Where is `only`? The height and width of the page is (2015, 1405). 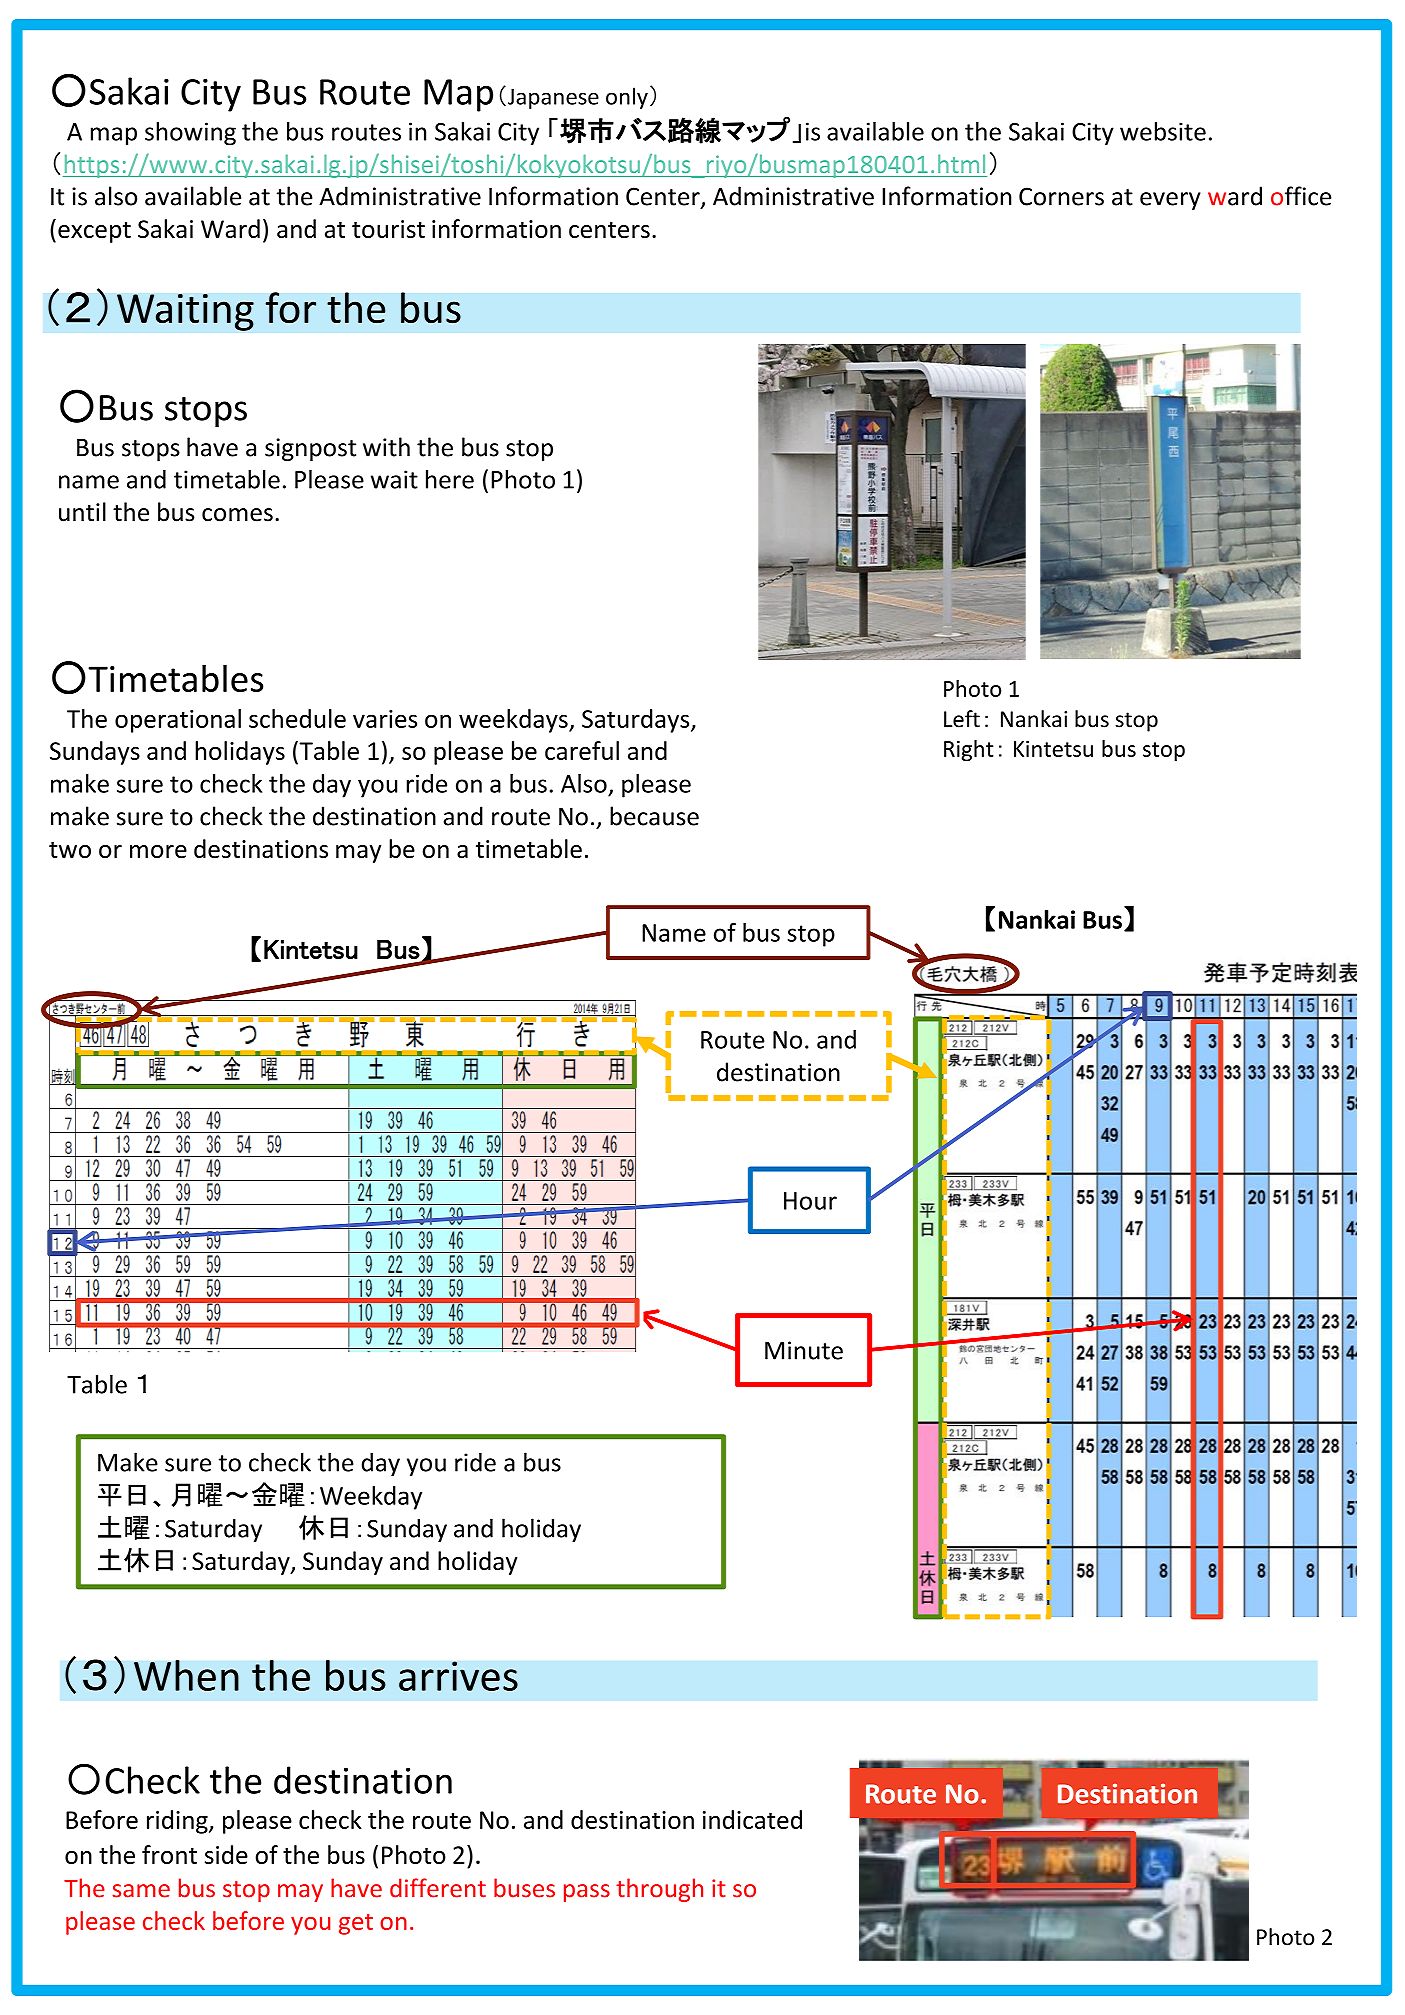 only is located at coordinates (627, 98).
